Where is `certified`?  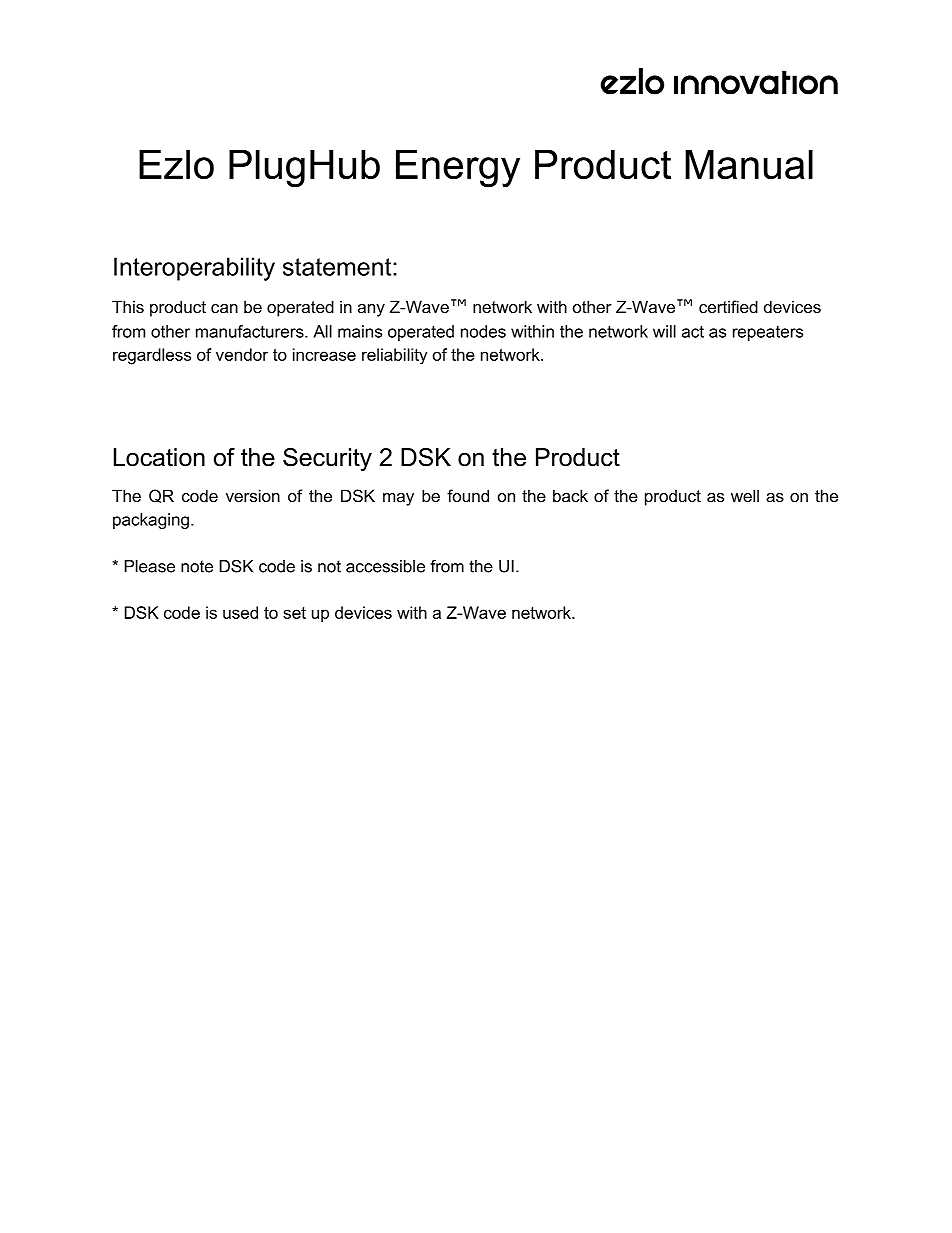 certified is located at coordinates (728, 306).
